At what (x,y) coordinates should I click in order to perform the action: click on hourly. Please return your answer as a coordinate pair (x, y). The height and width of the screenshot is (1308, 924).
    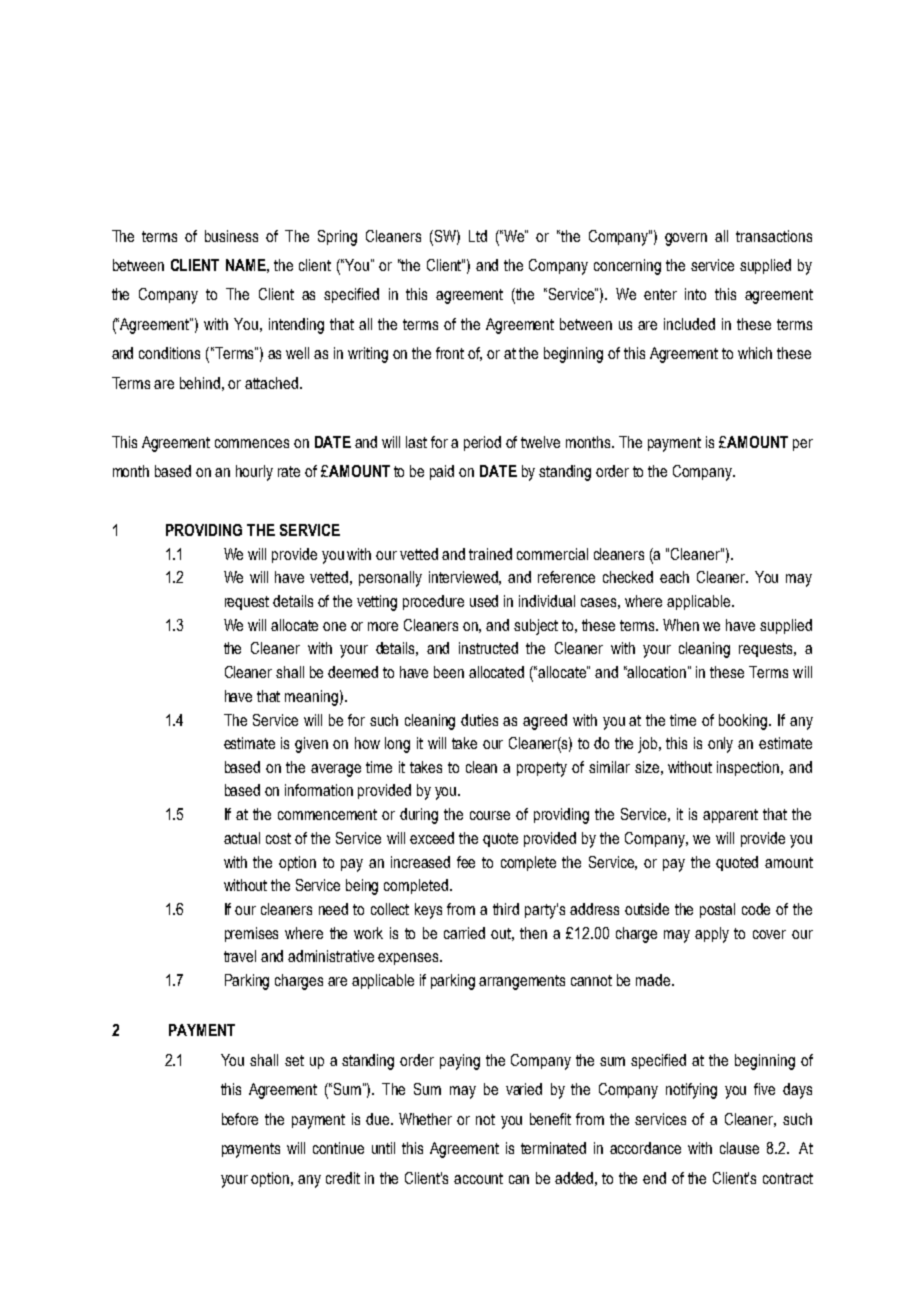
    Looking at the image, I should click on (254, 473).
